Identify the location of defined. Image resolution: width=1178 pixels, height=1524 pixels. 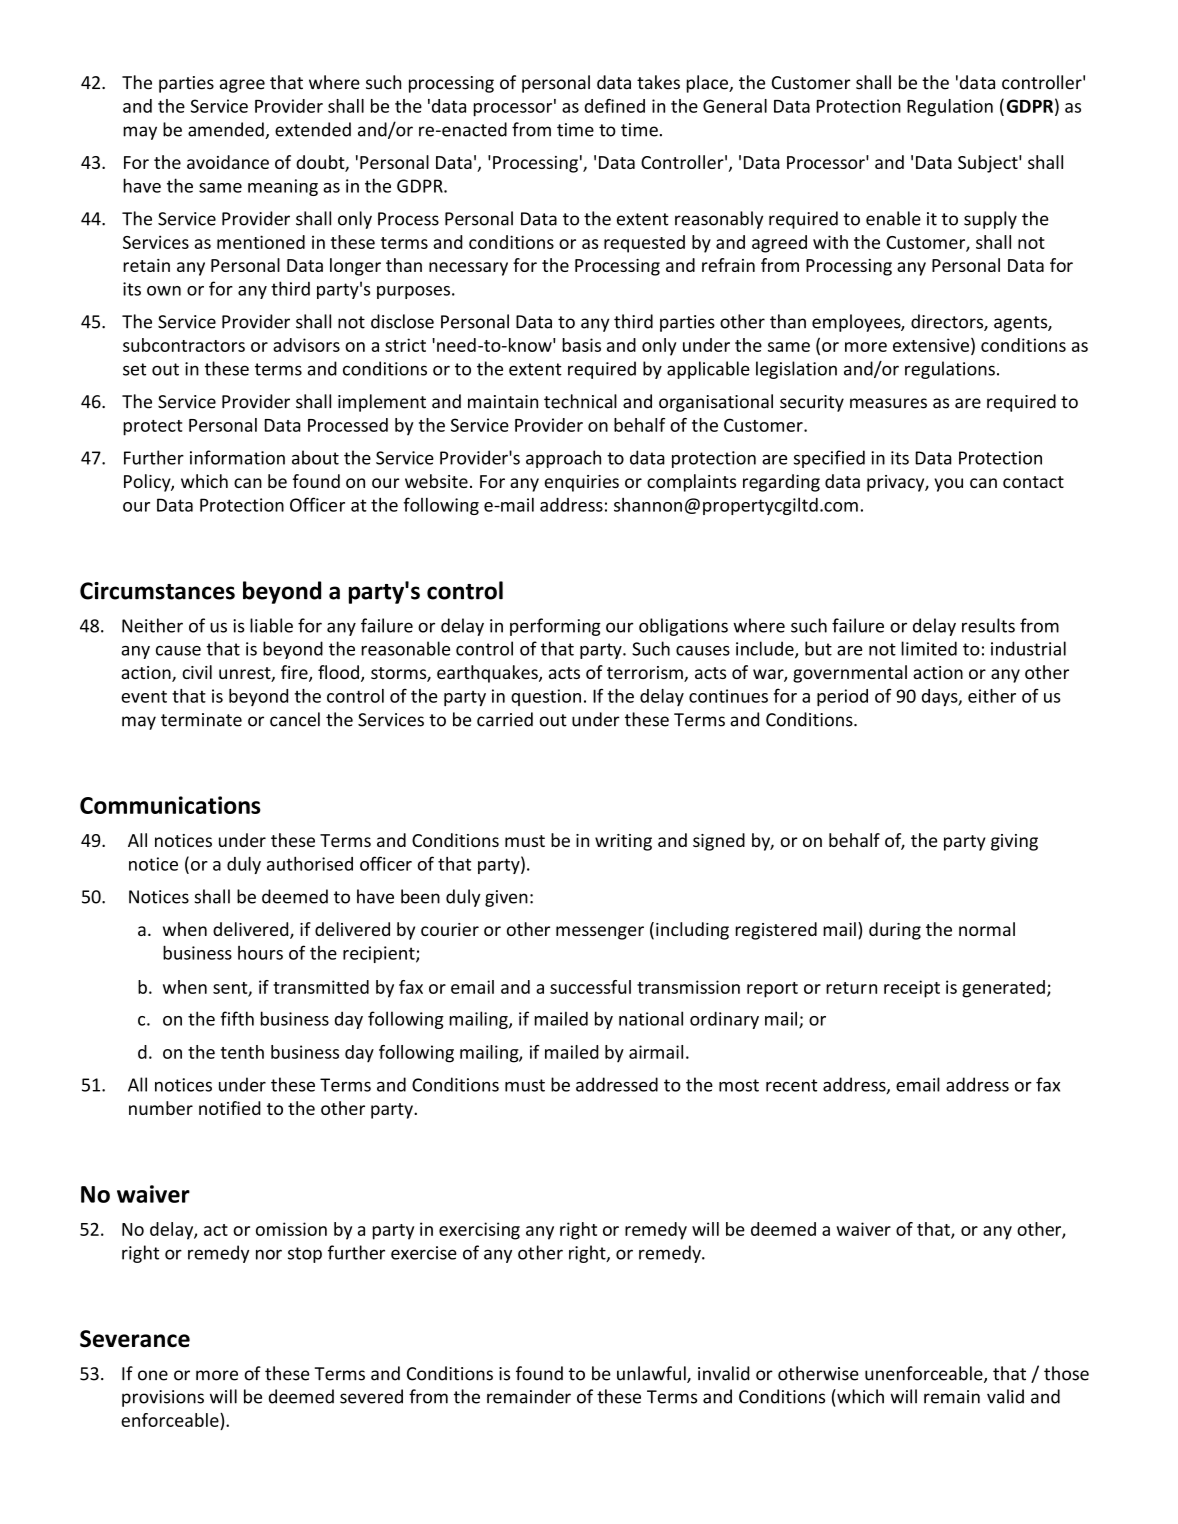
(615, 106).
